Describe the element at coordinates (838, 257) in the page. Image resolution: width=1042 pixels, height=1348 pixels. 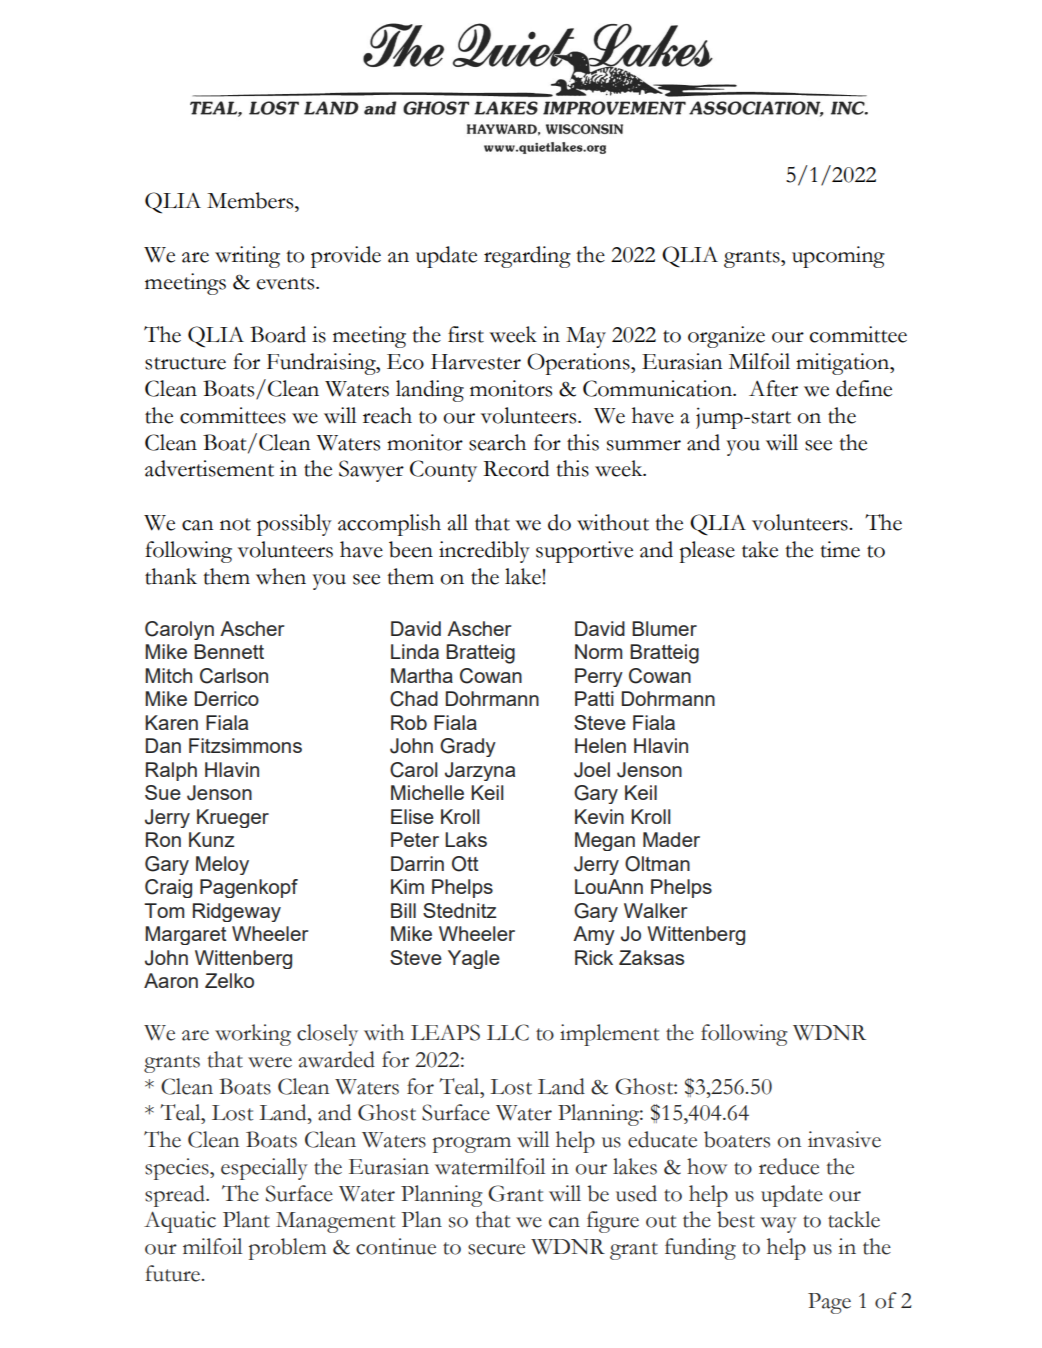
I see `upcoming` at that location.
